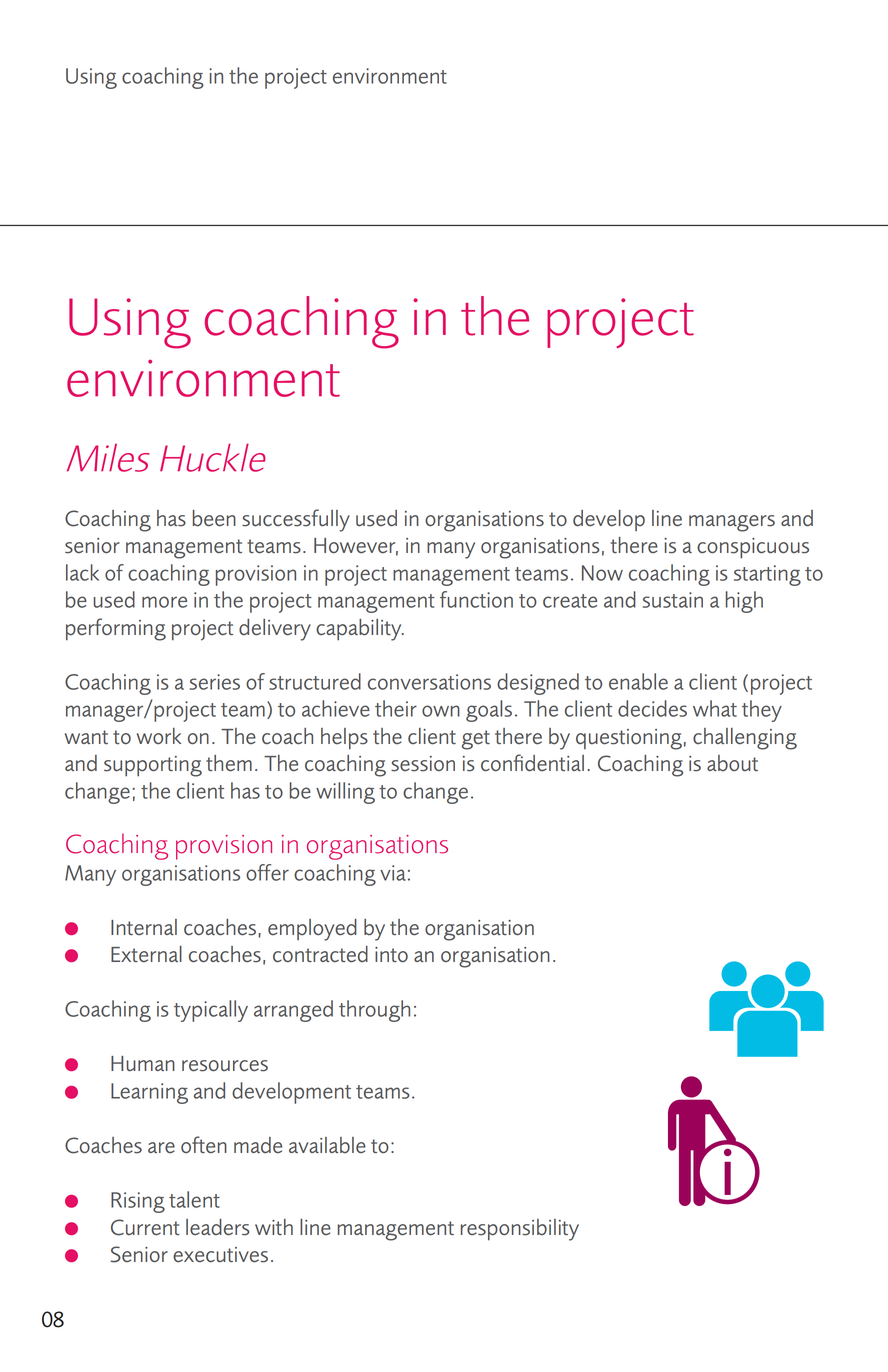  I want to click on function, so click(476, 599).
